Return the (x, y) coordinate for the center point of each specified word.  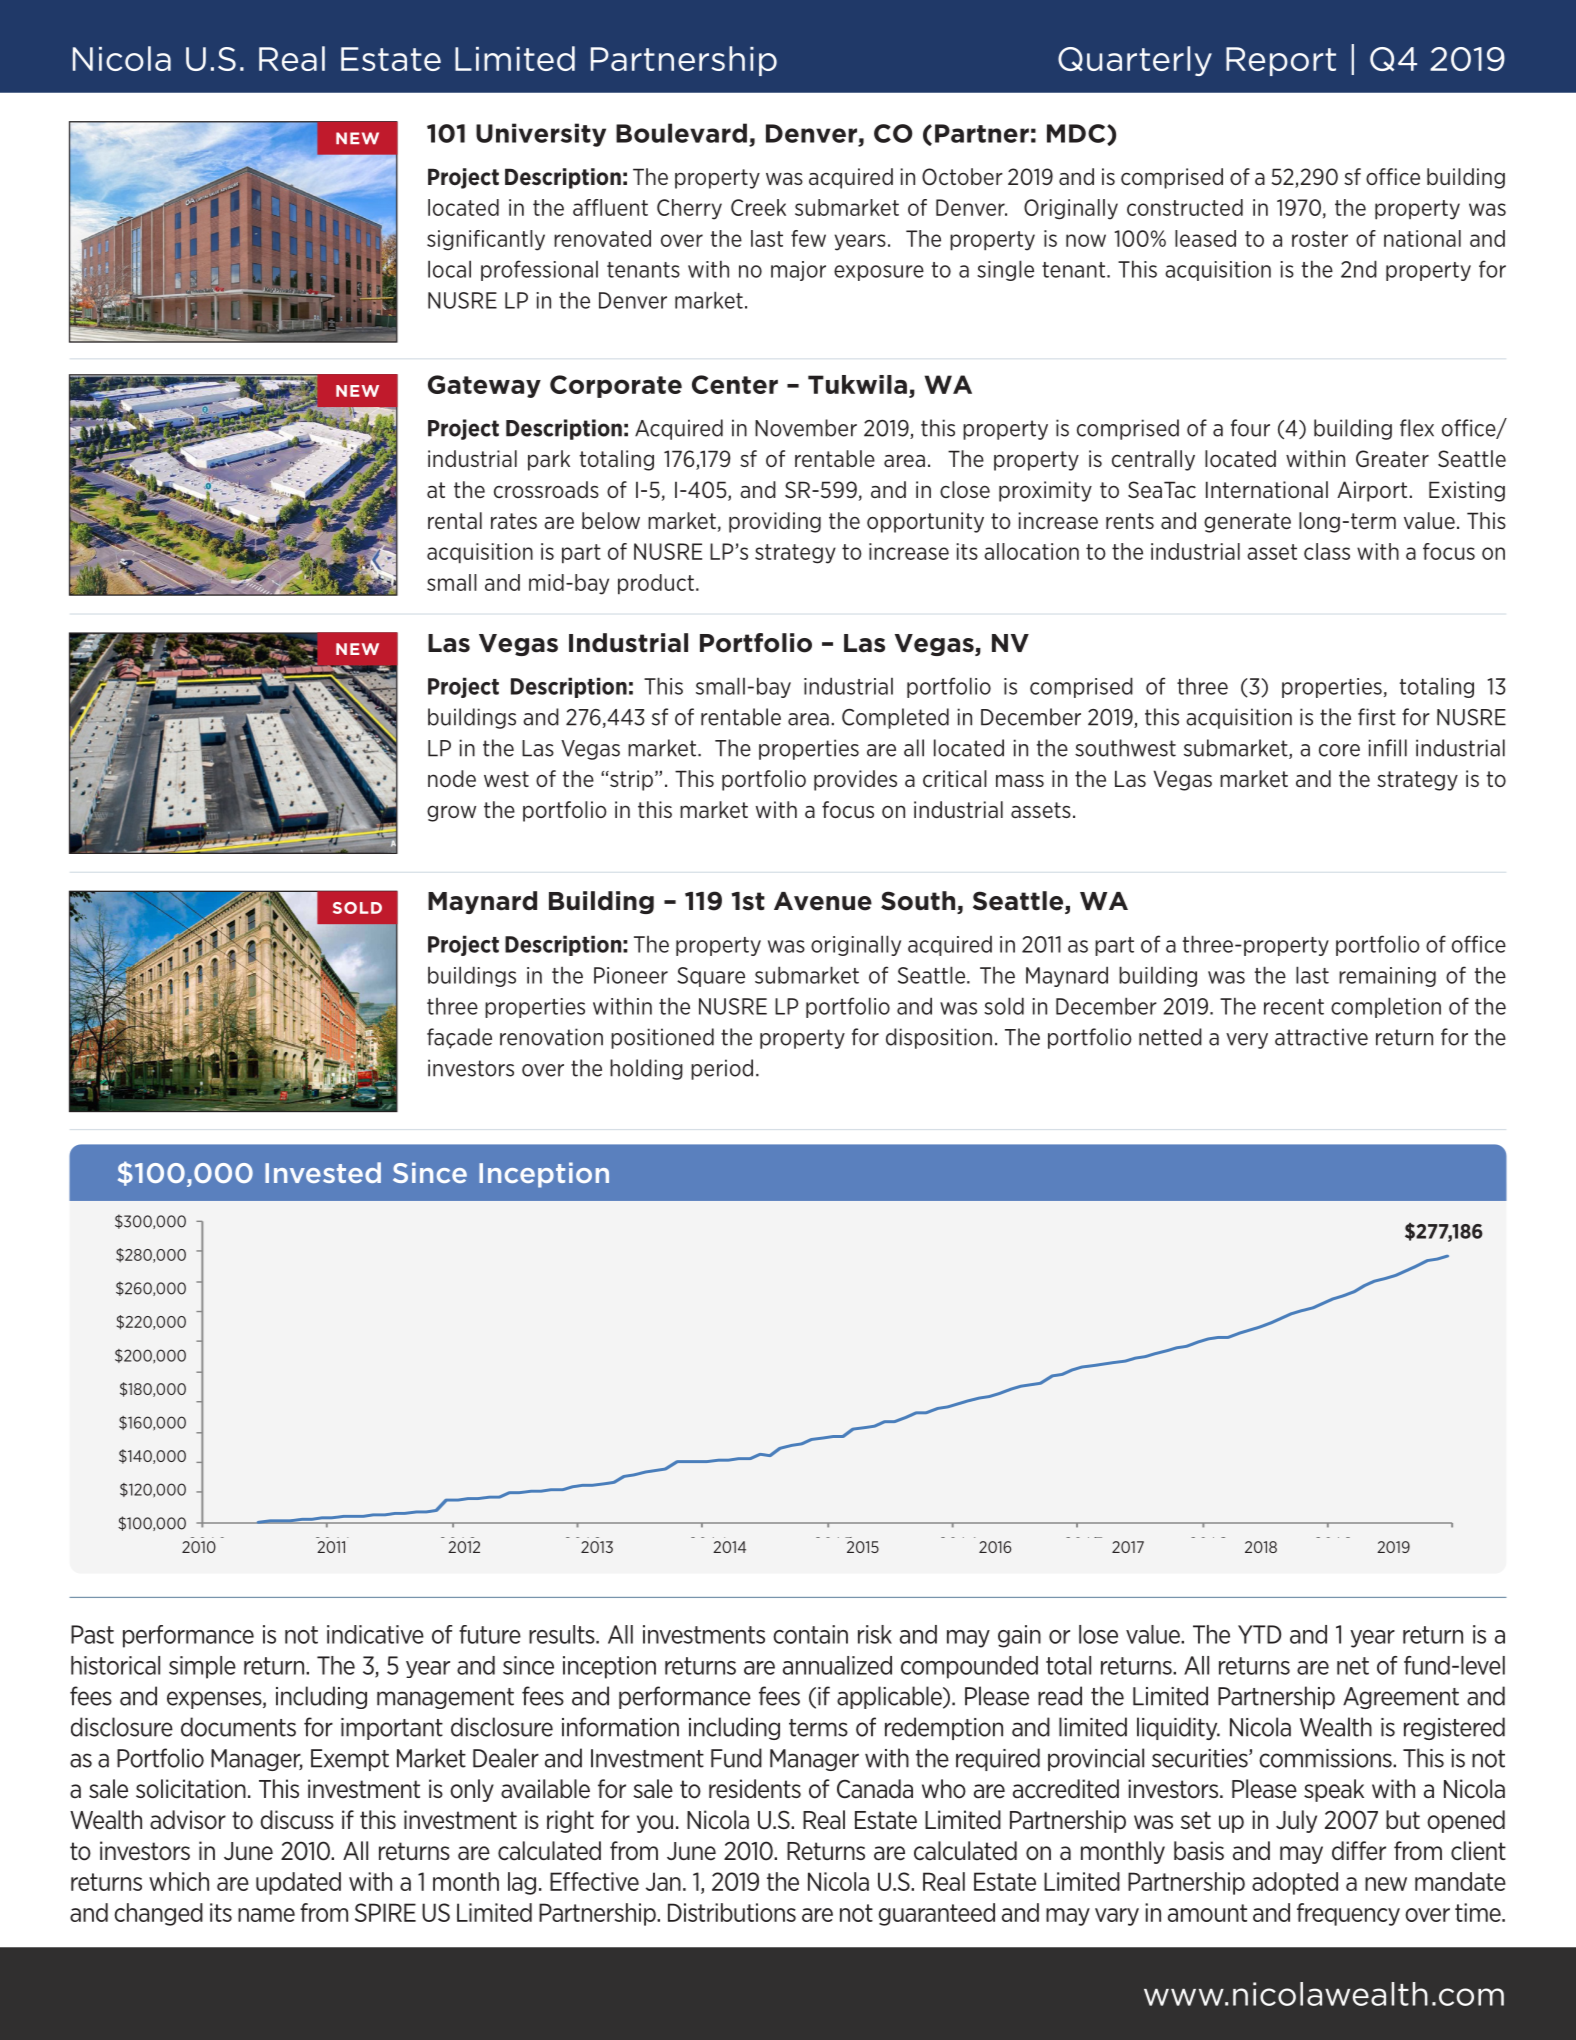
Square (711, 977)
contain (810, 1634)
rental (455, 520)
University (541, 135)
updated (298, 1883)
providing (775, 522)
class (1327, 551)
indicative (375, 1634)
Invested (323, 1172)
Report (1281, 61)
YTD (1260, 1634)
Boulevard (681, 133)
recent (1294, 1007)
